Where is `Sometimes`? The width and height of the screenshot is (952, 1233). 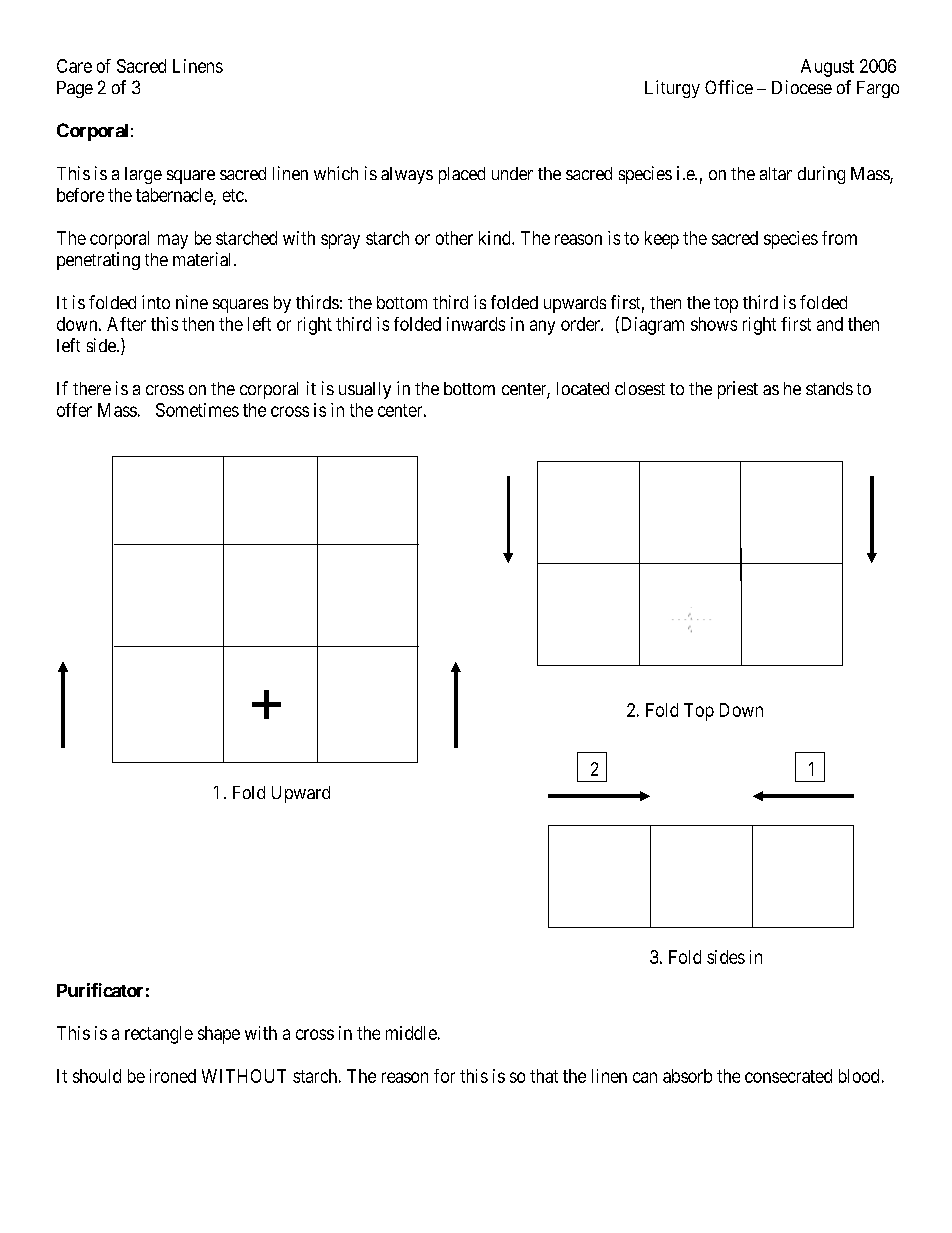 Sometimes is located at coordinates (197, 410).
